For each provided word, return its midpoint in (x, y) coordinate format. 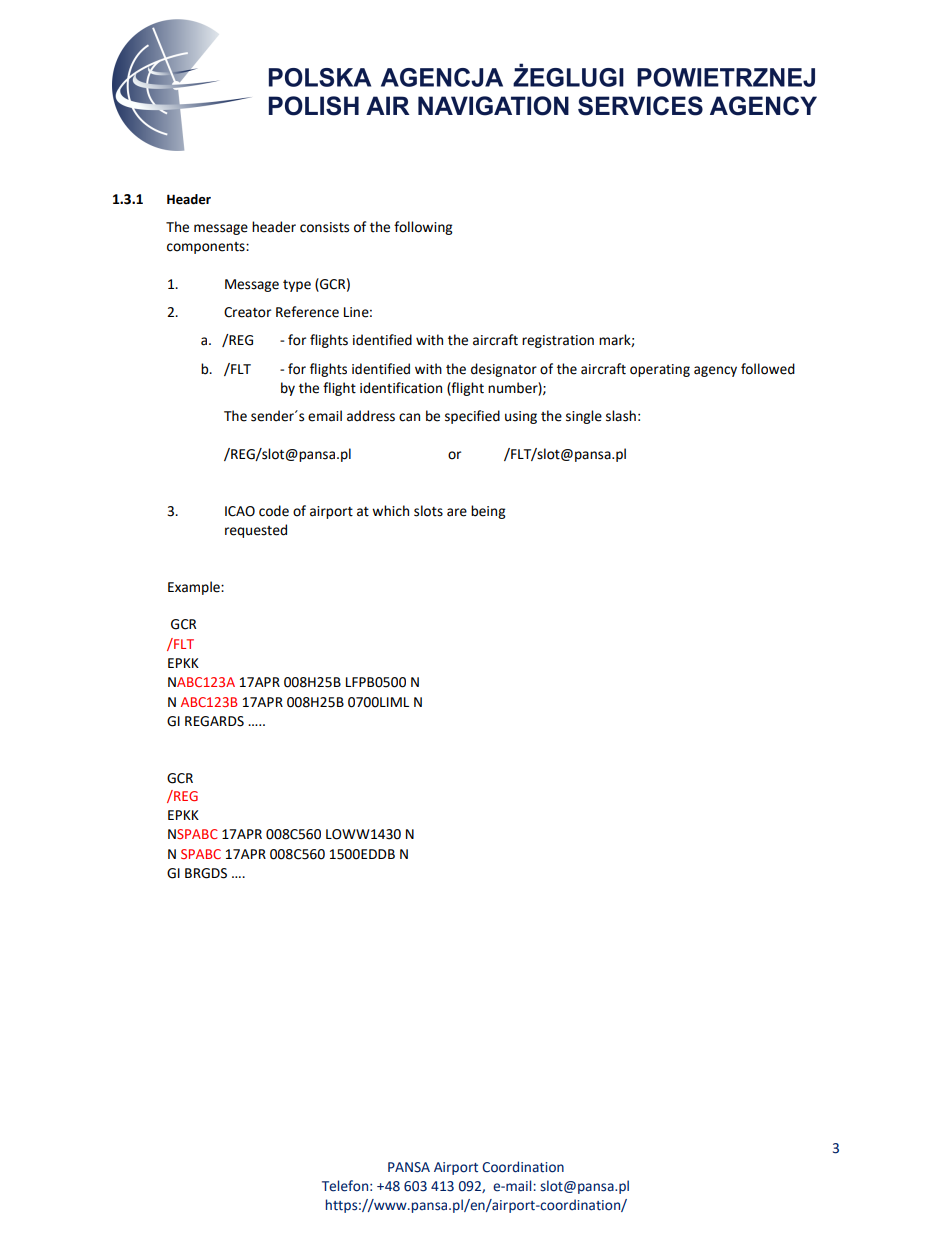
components (207, 248)
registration (558, 341)
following (423, 228)
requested (256, 531)
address (371, 416)
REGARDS (214, 721)
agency (715, 371)
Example (195, 588)
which (390, 511)
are (457, 512)
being (488, 512)
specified (472, 417)
